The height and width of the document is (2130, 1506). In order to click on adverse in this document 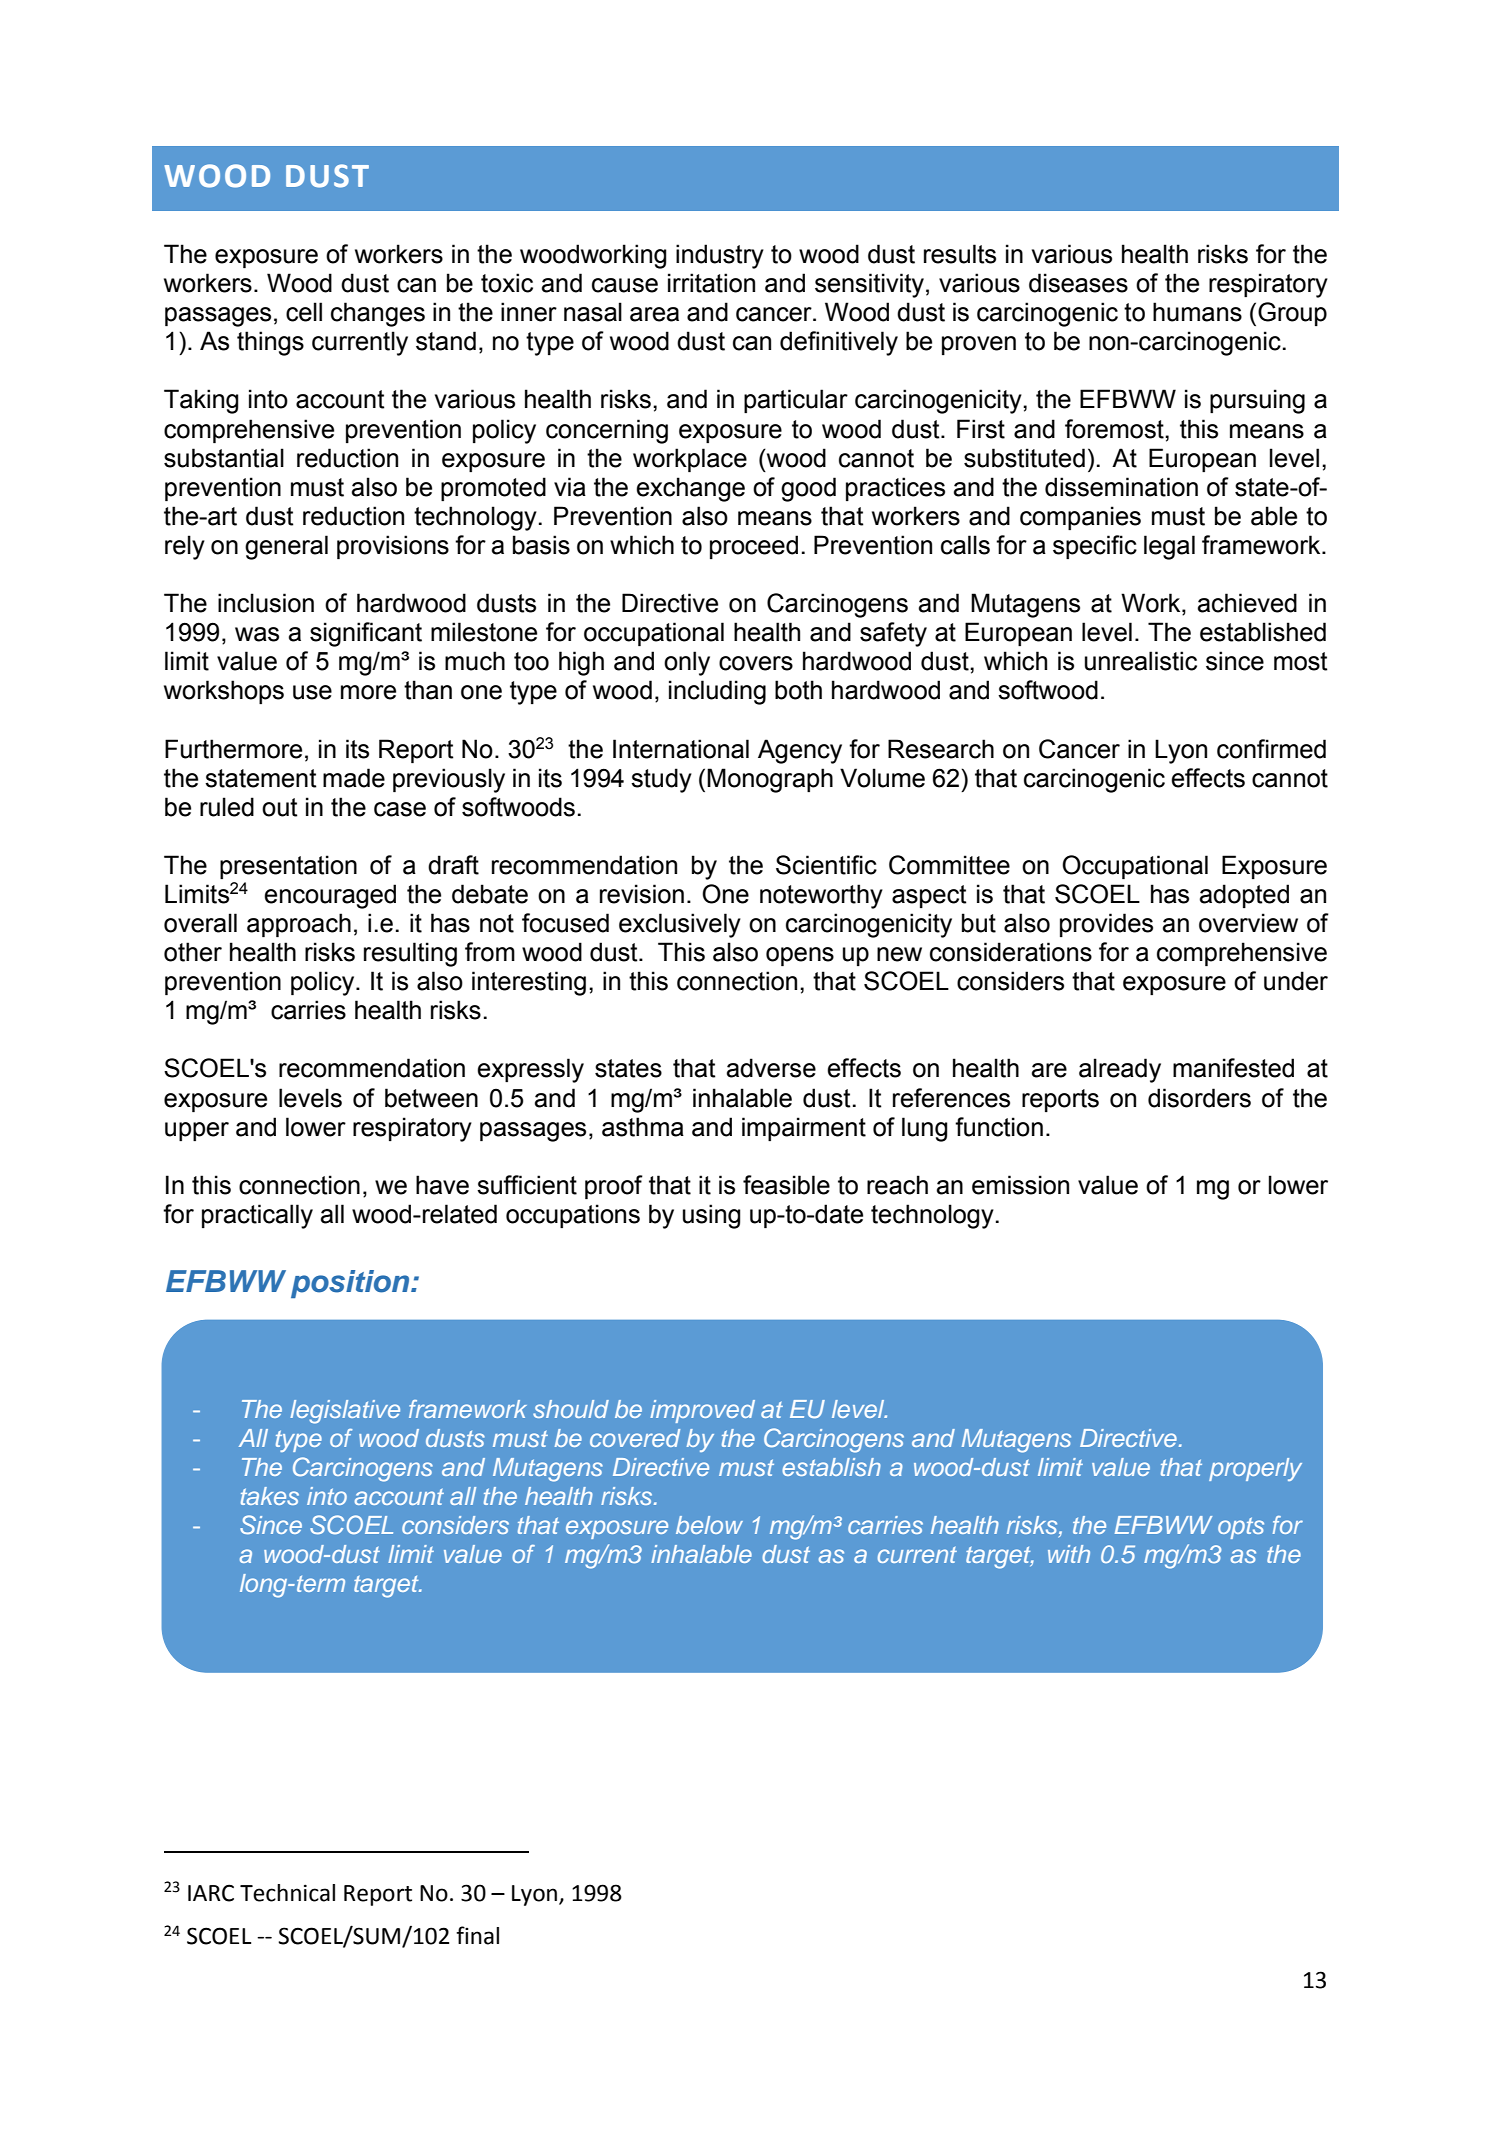, I will do `click(771, 1068)`.
